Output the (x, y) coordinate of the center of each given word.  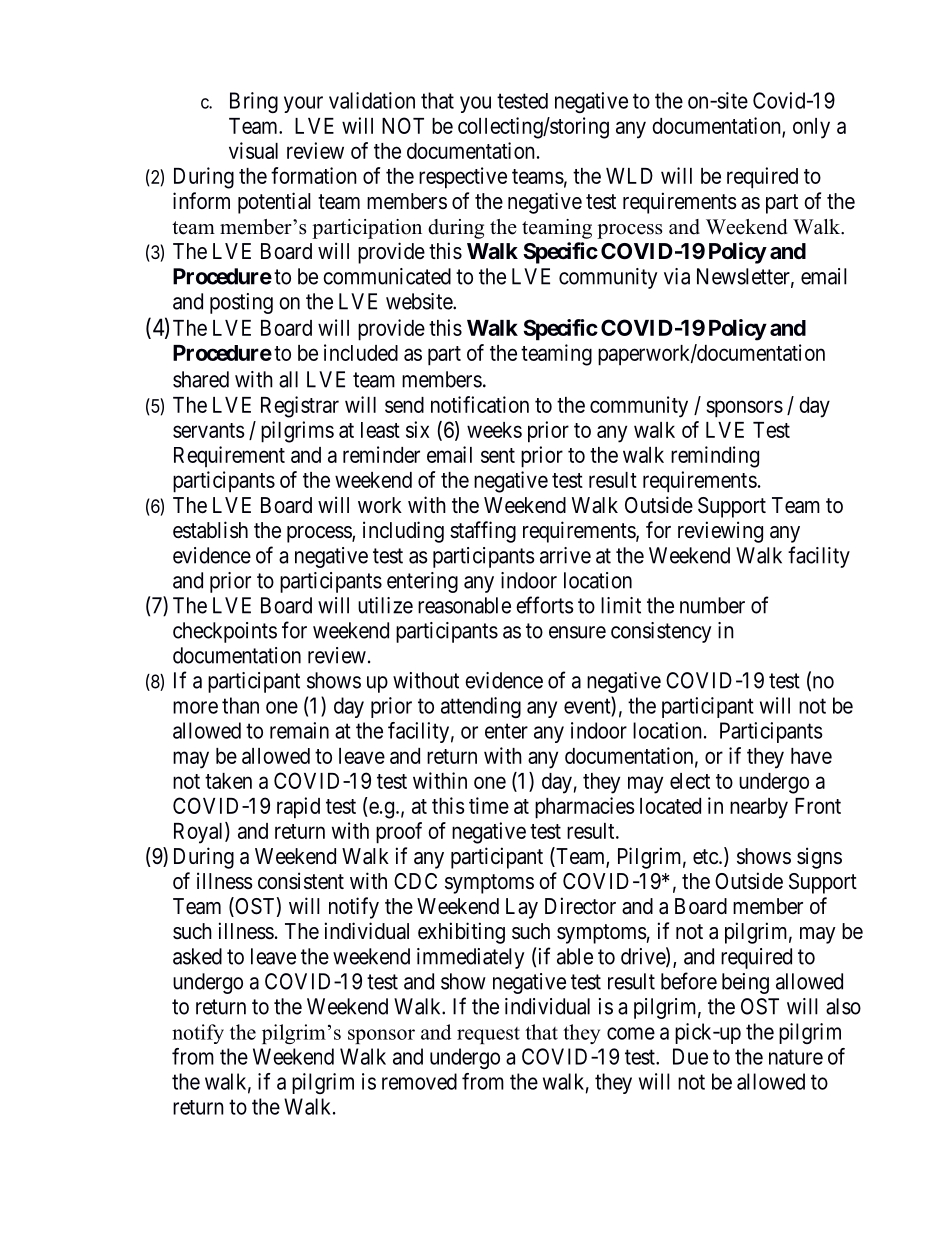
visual (253, 150)
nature (796, 1057)
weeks (494, 430)
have (811, 756)
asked (197, 956)
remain (299, 730)
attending (481, 707)
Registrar (300, 407)
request (488, 1035)
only (811, 128)
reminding (715, 457)
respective (463, 178)
